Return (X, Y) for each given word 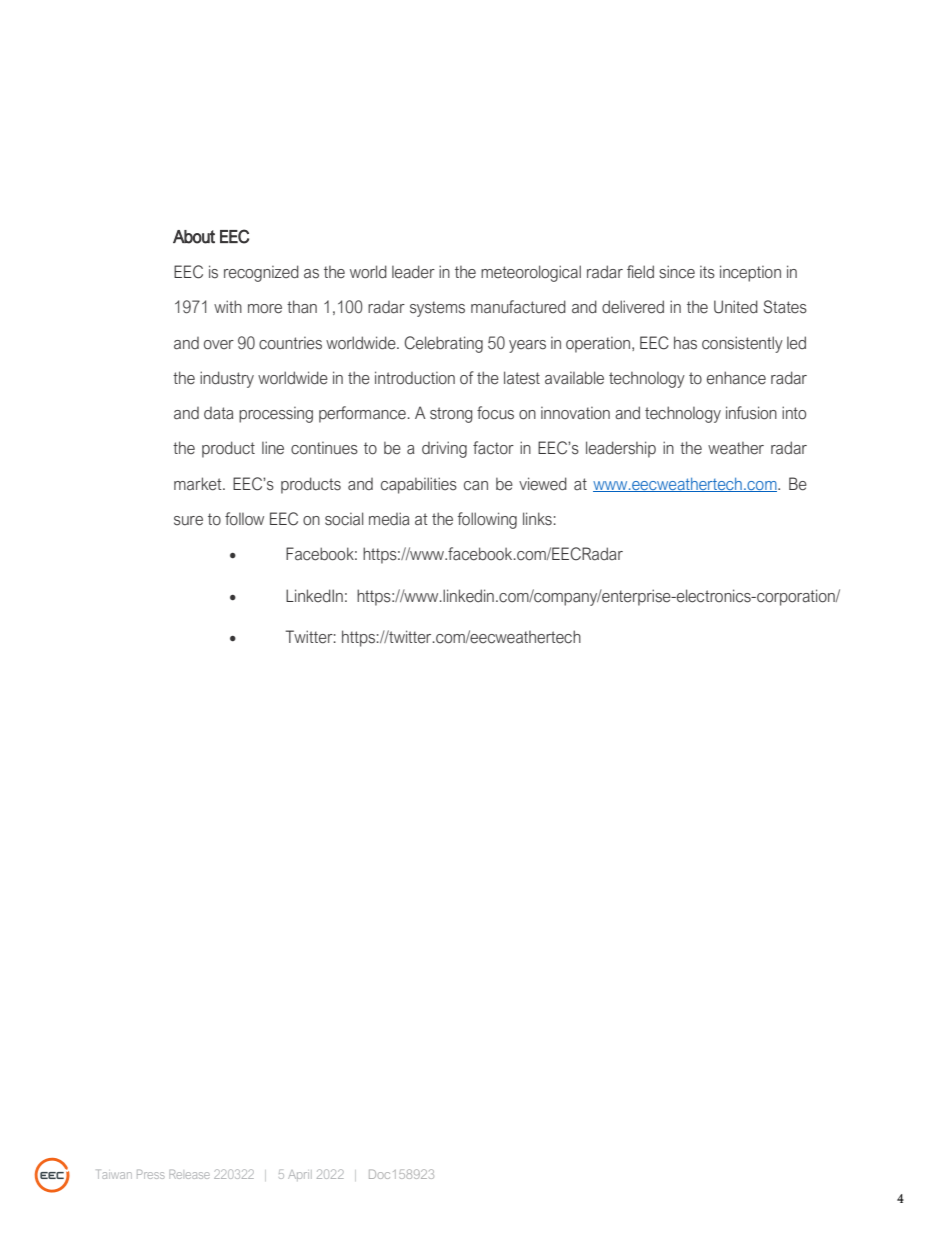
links (537, 519)
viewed (543, 484)
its (707, 272)
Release (189, 1174)
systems (437, 309)
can (476, 486)
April (300, 1175)
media (389, 519)
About (194, 237)
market (199, 484)
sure (188, 521)
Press (150, 1174)
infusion (751, 413)
